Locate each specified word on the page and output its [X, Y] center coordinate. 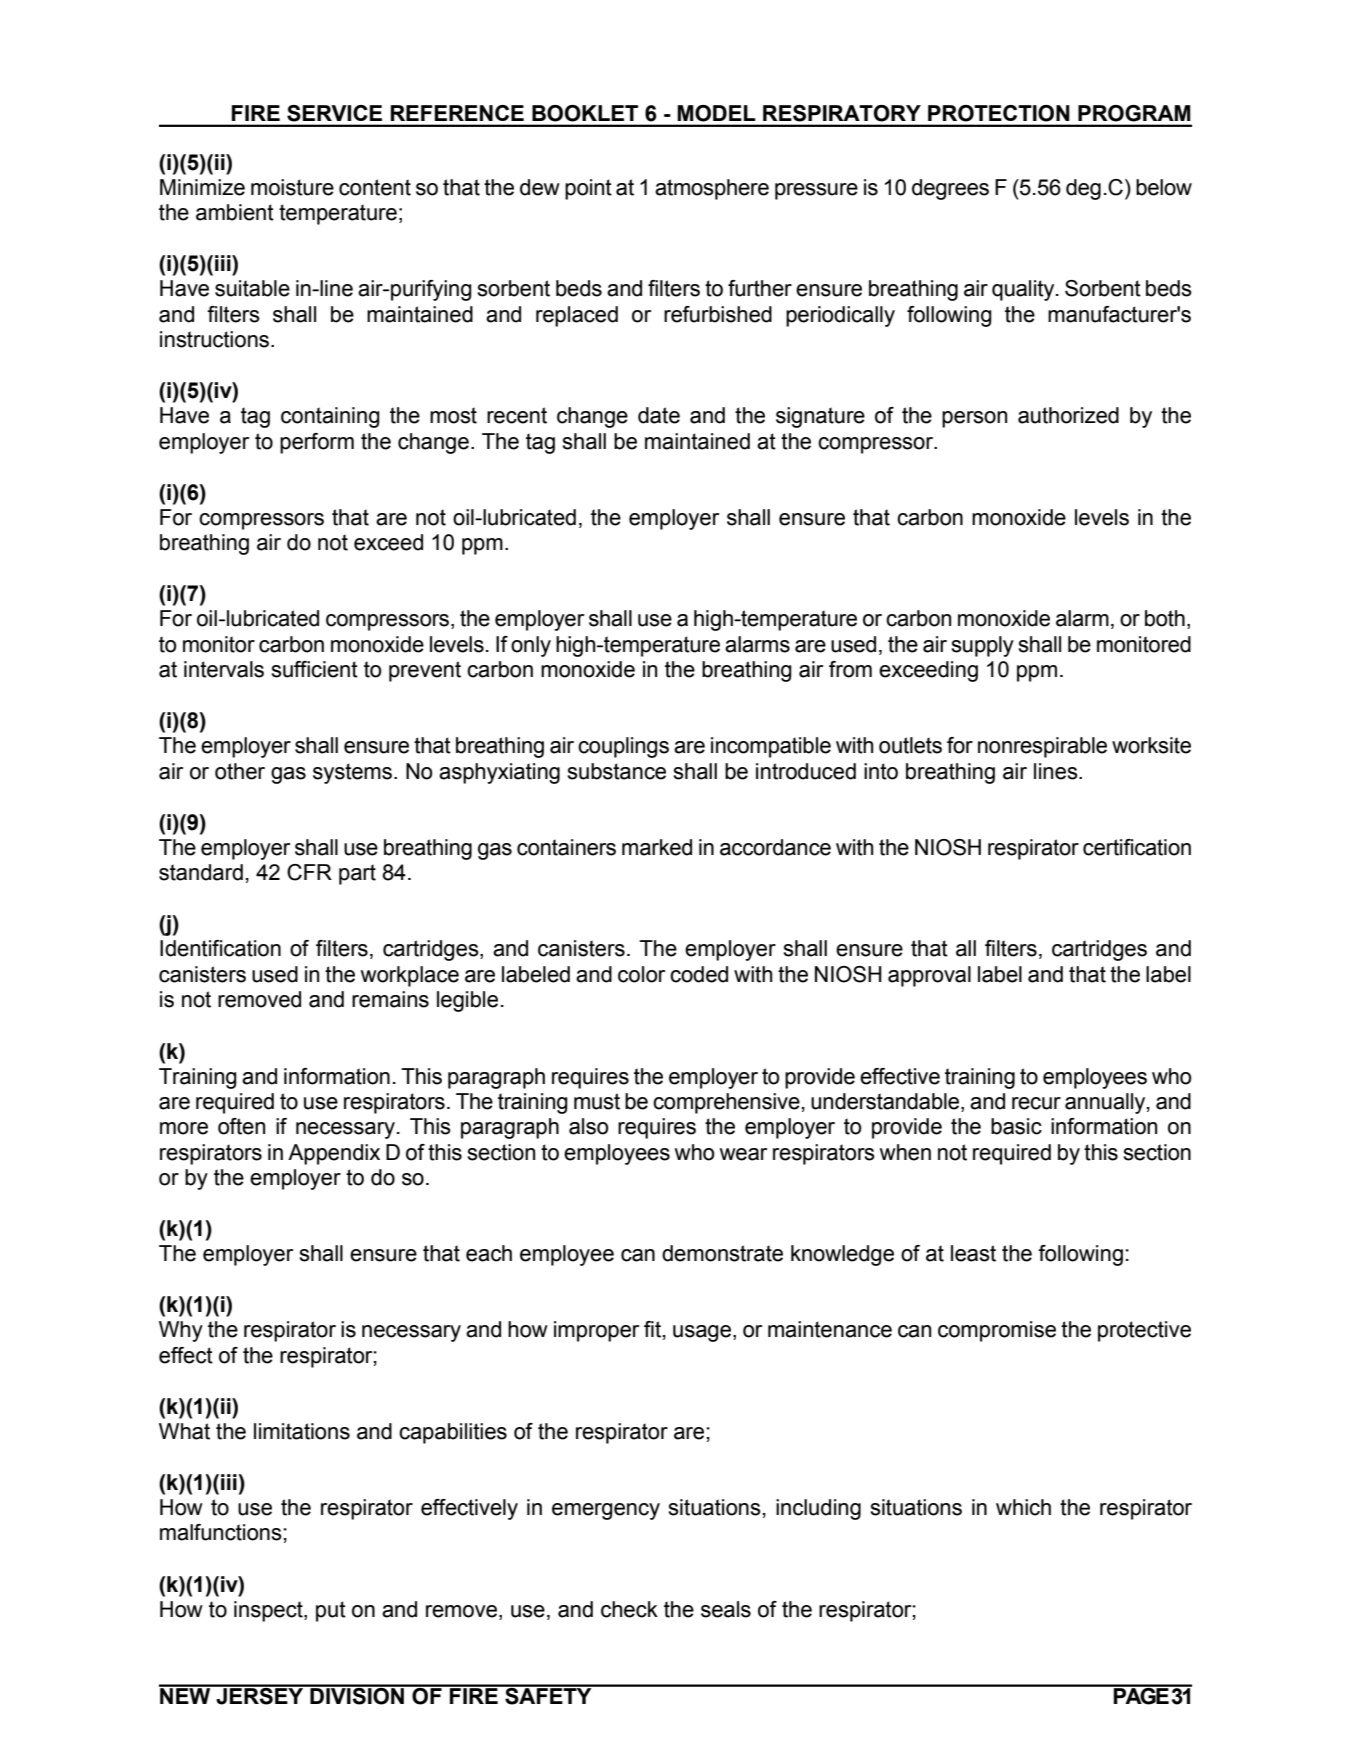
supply [982, 646]
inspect [269, 1611]
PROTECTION [998, 113]
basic [1016, 1126]
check [629, 1609]
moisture [292, 187]
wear [743, 1154]
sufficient [314, 669]
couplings [623, 747]
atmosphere [712, 189]
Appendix [334, 1154]
